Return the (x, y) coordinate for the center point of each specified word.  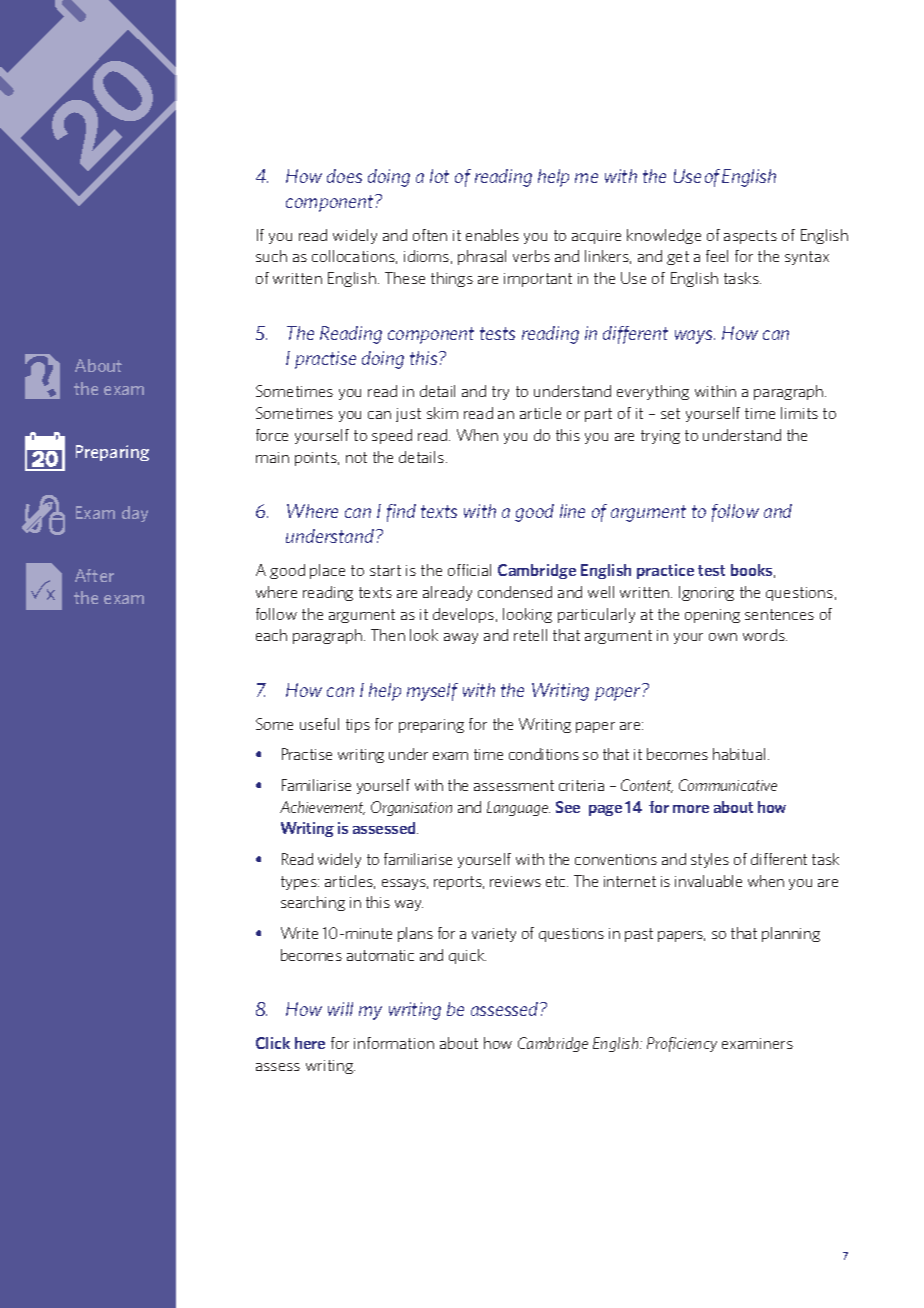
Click (273, 1043)
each (271, 635)
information (394, 1043)
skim (442, 413)
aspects (750, 237)
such (271, 256)
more (691, 809)
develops (465, 615)
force (272, 435)
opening (712, 616)
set (670, 413)
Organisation (411, 808)
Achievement (322, 808)
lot (439, 176)
